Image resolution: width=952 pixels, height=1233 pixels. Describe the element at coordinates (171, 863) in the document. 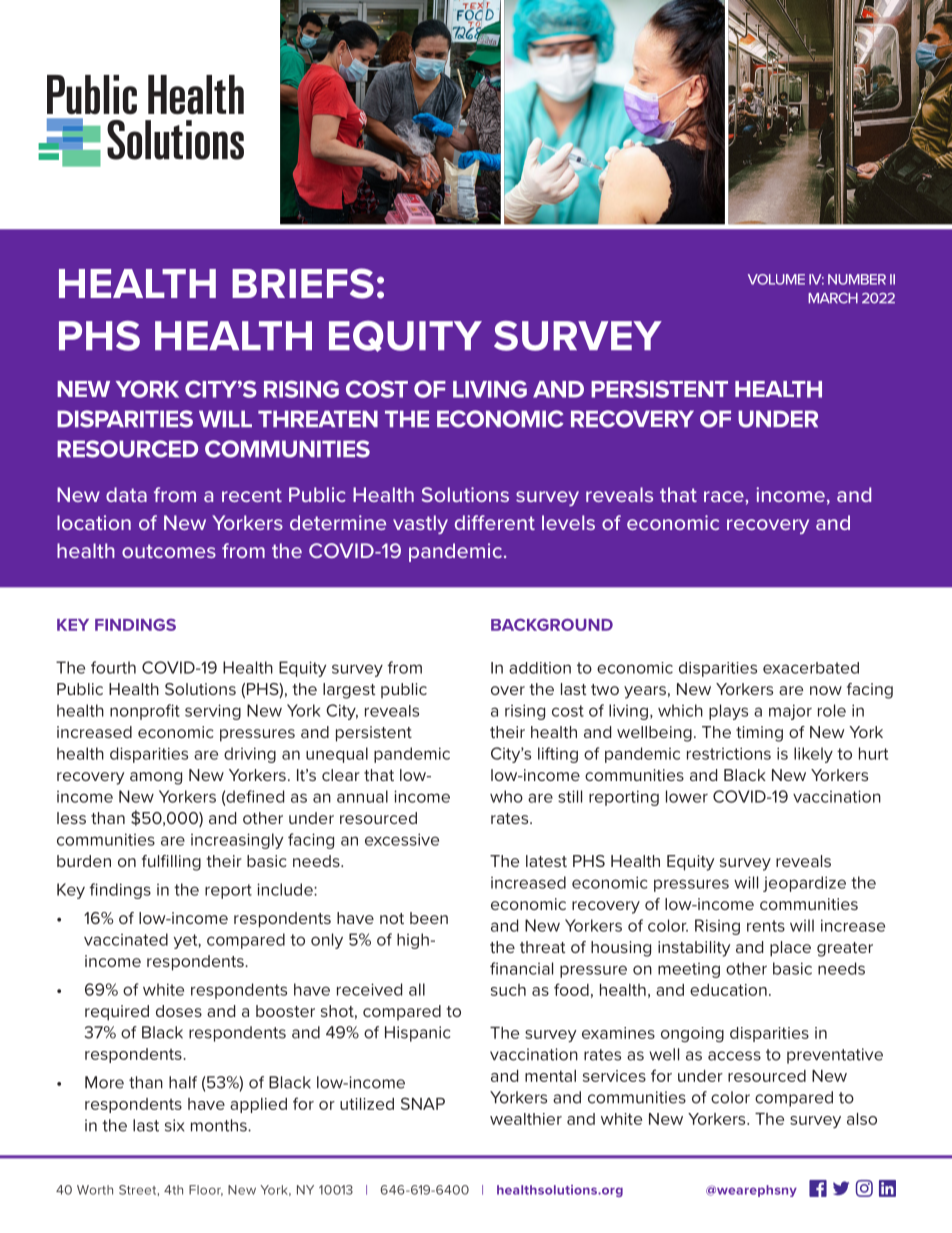

I see `fulfilling` at that location.
